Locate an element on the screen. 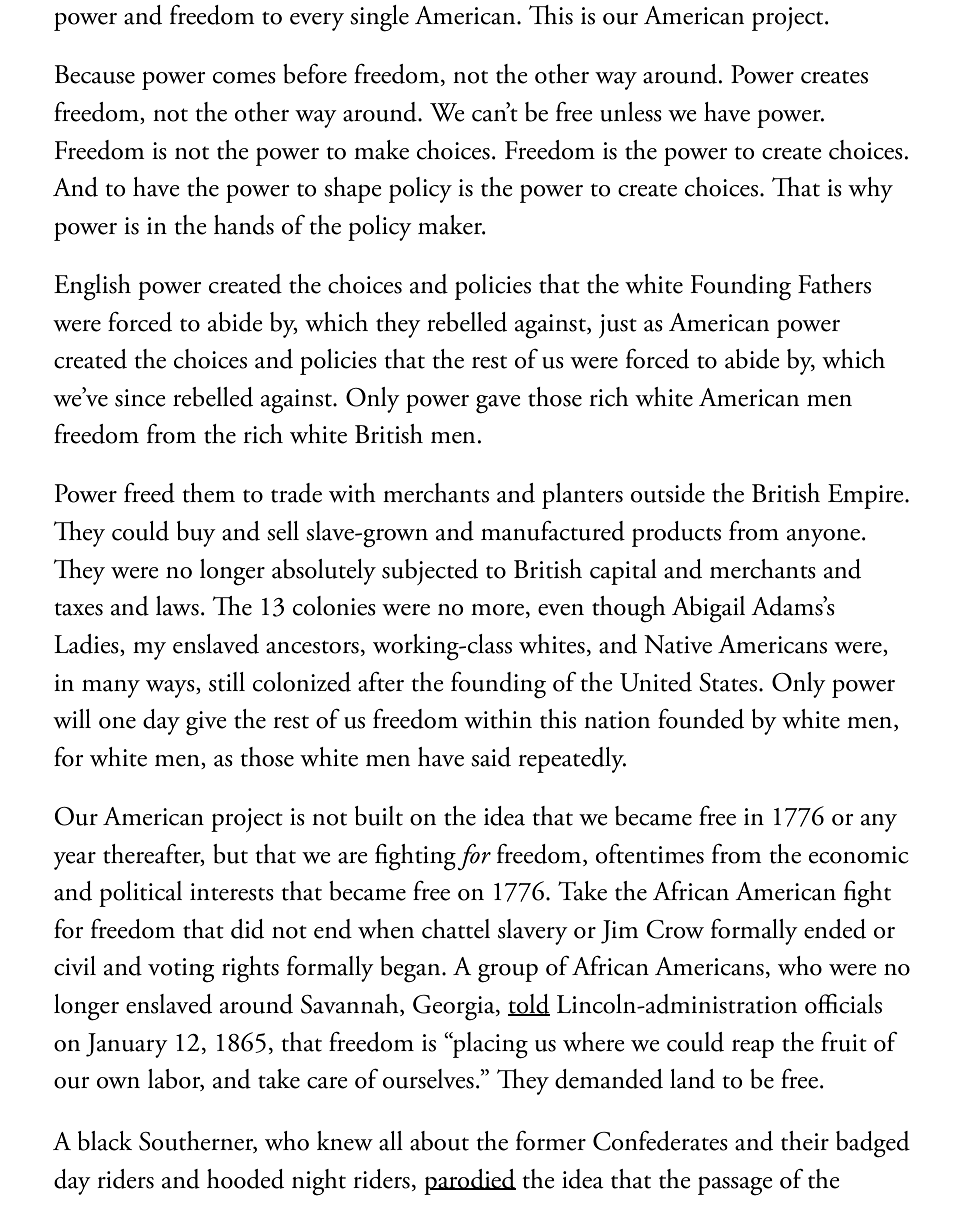 The width and height of the screenshot is (967, 1232). unless is located at coordinates (631, 112).
